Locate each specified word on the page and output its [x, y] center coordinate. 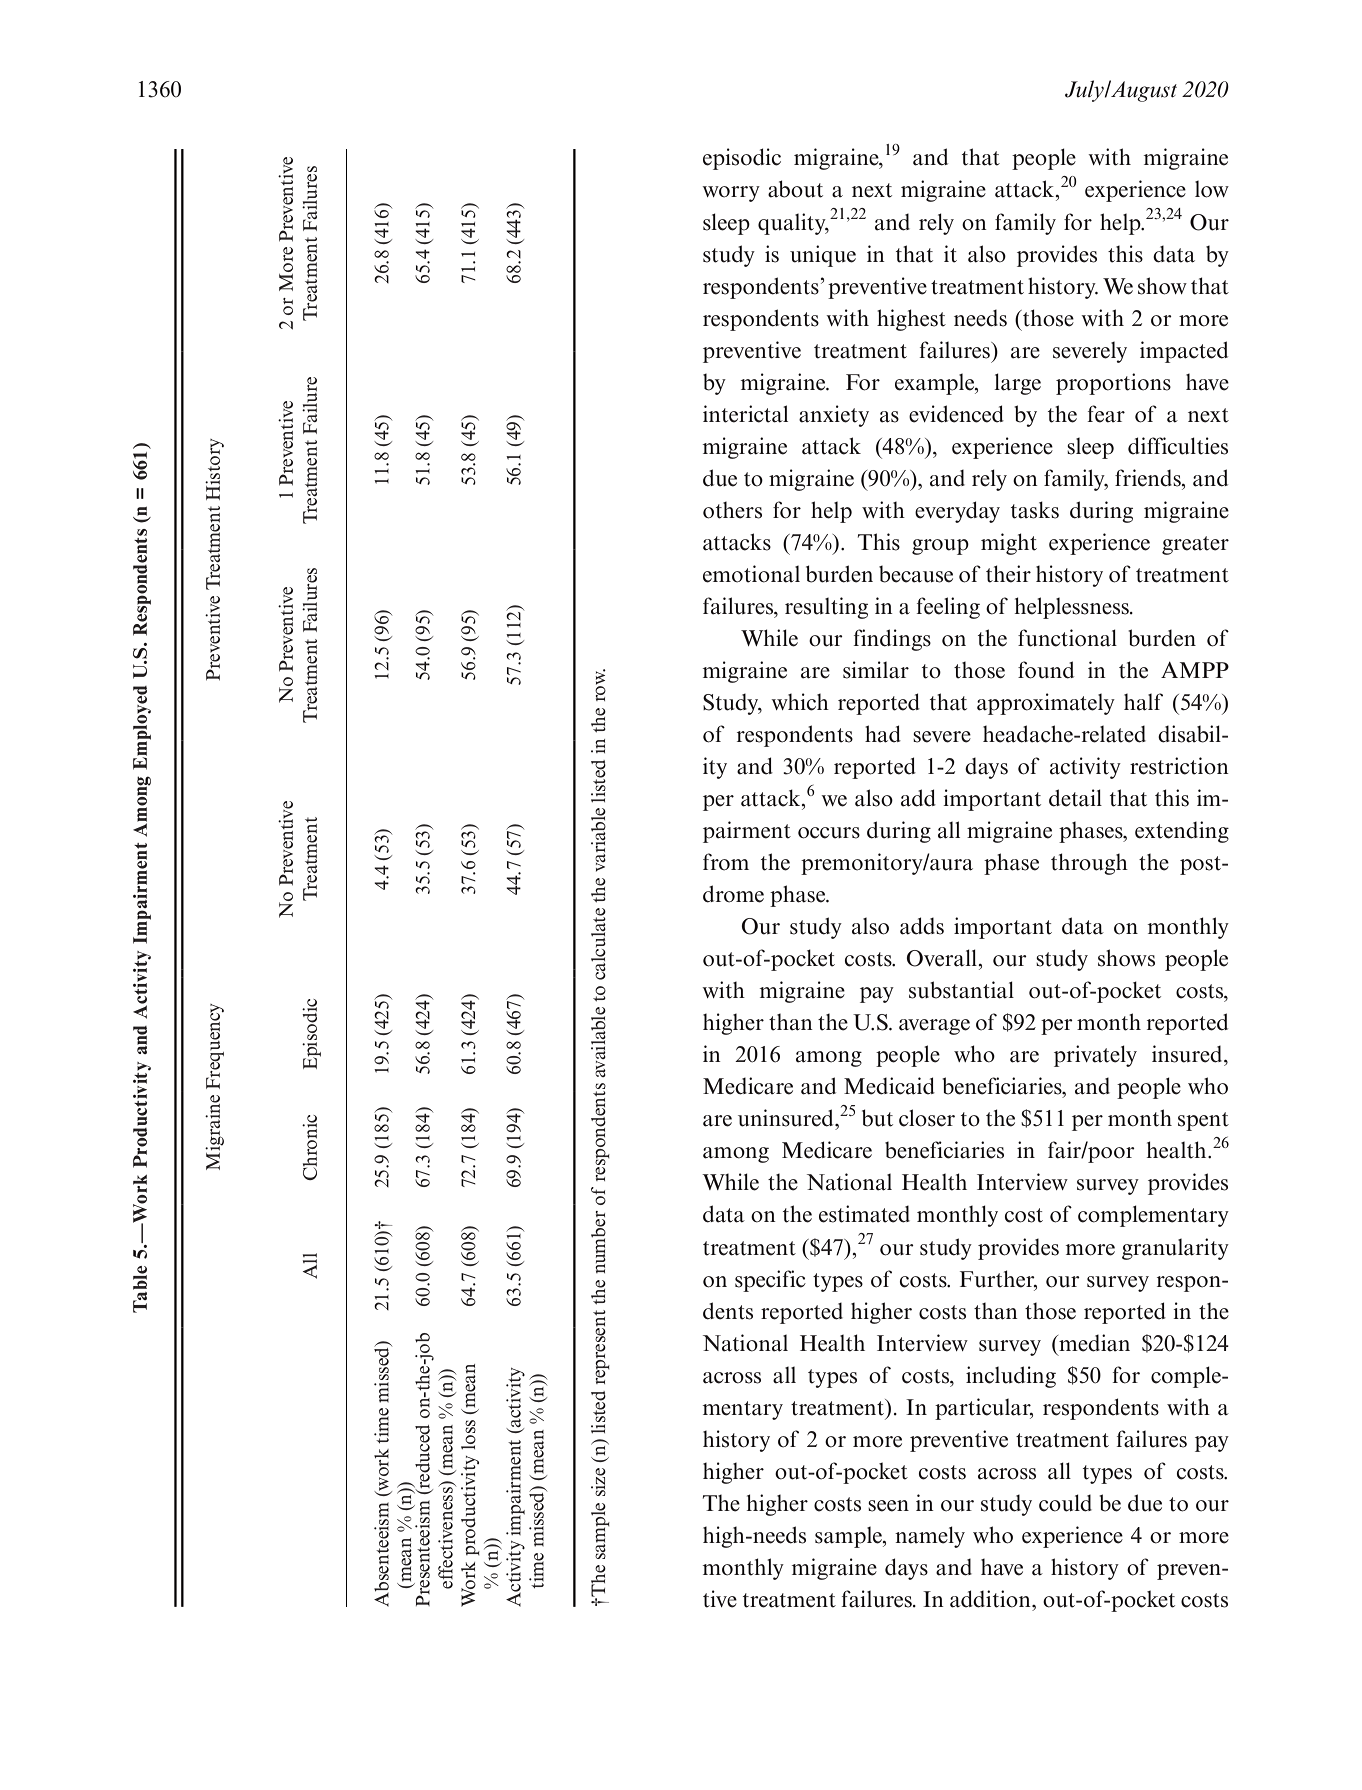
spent [1203, 1121]
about [795, 189]
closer [927, 1118]
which [800, 702]
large [1017, 384]
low [1212, 189]
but [877, 1118]
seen [888, 1506]
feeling [948, 608]
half [1143, 702]
